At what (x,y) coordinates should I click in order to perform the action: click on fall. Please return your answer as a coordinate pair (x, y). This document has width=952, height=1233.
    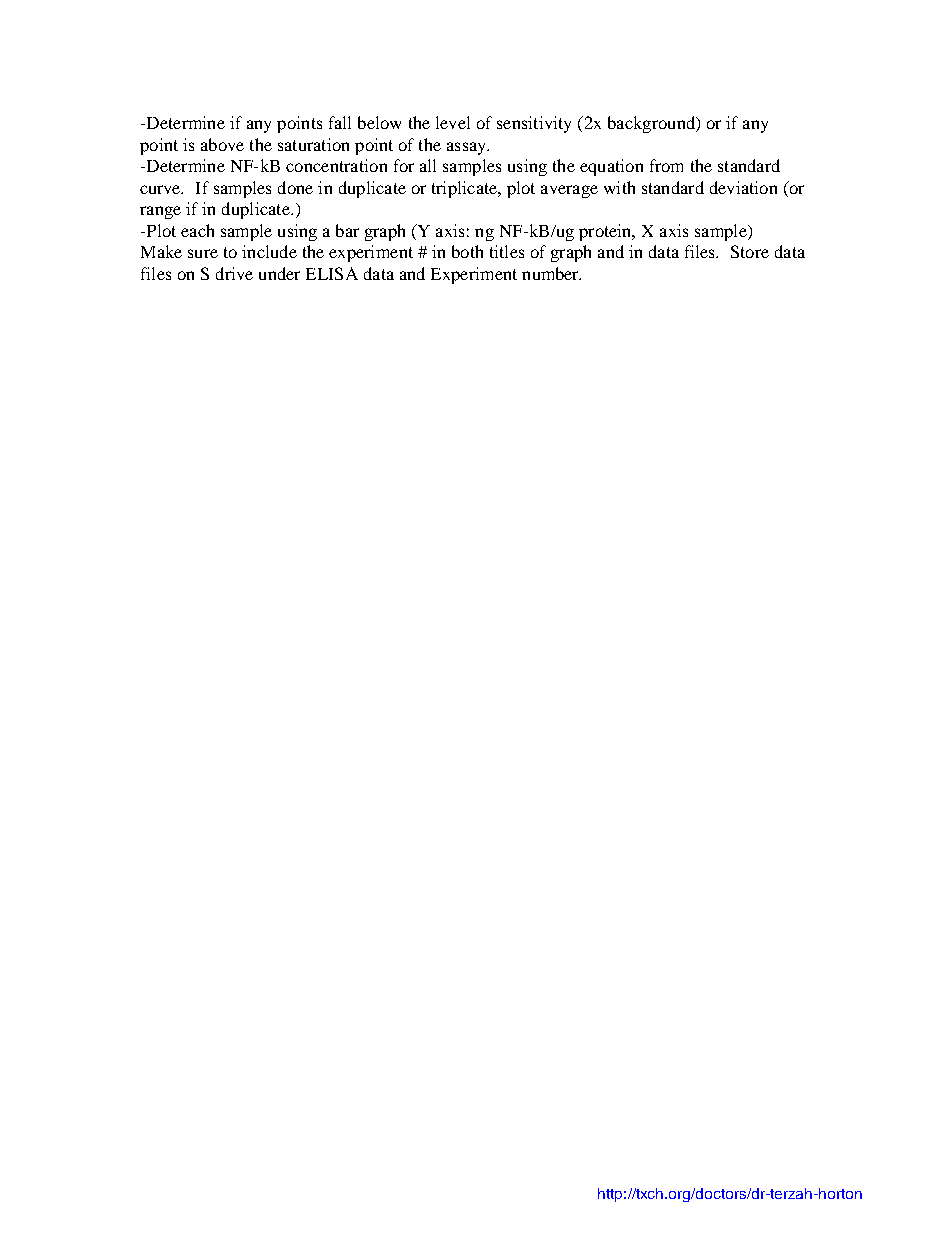
    Looking at the image, I should click on (340, 122).
